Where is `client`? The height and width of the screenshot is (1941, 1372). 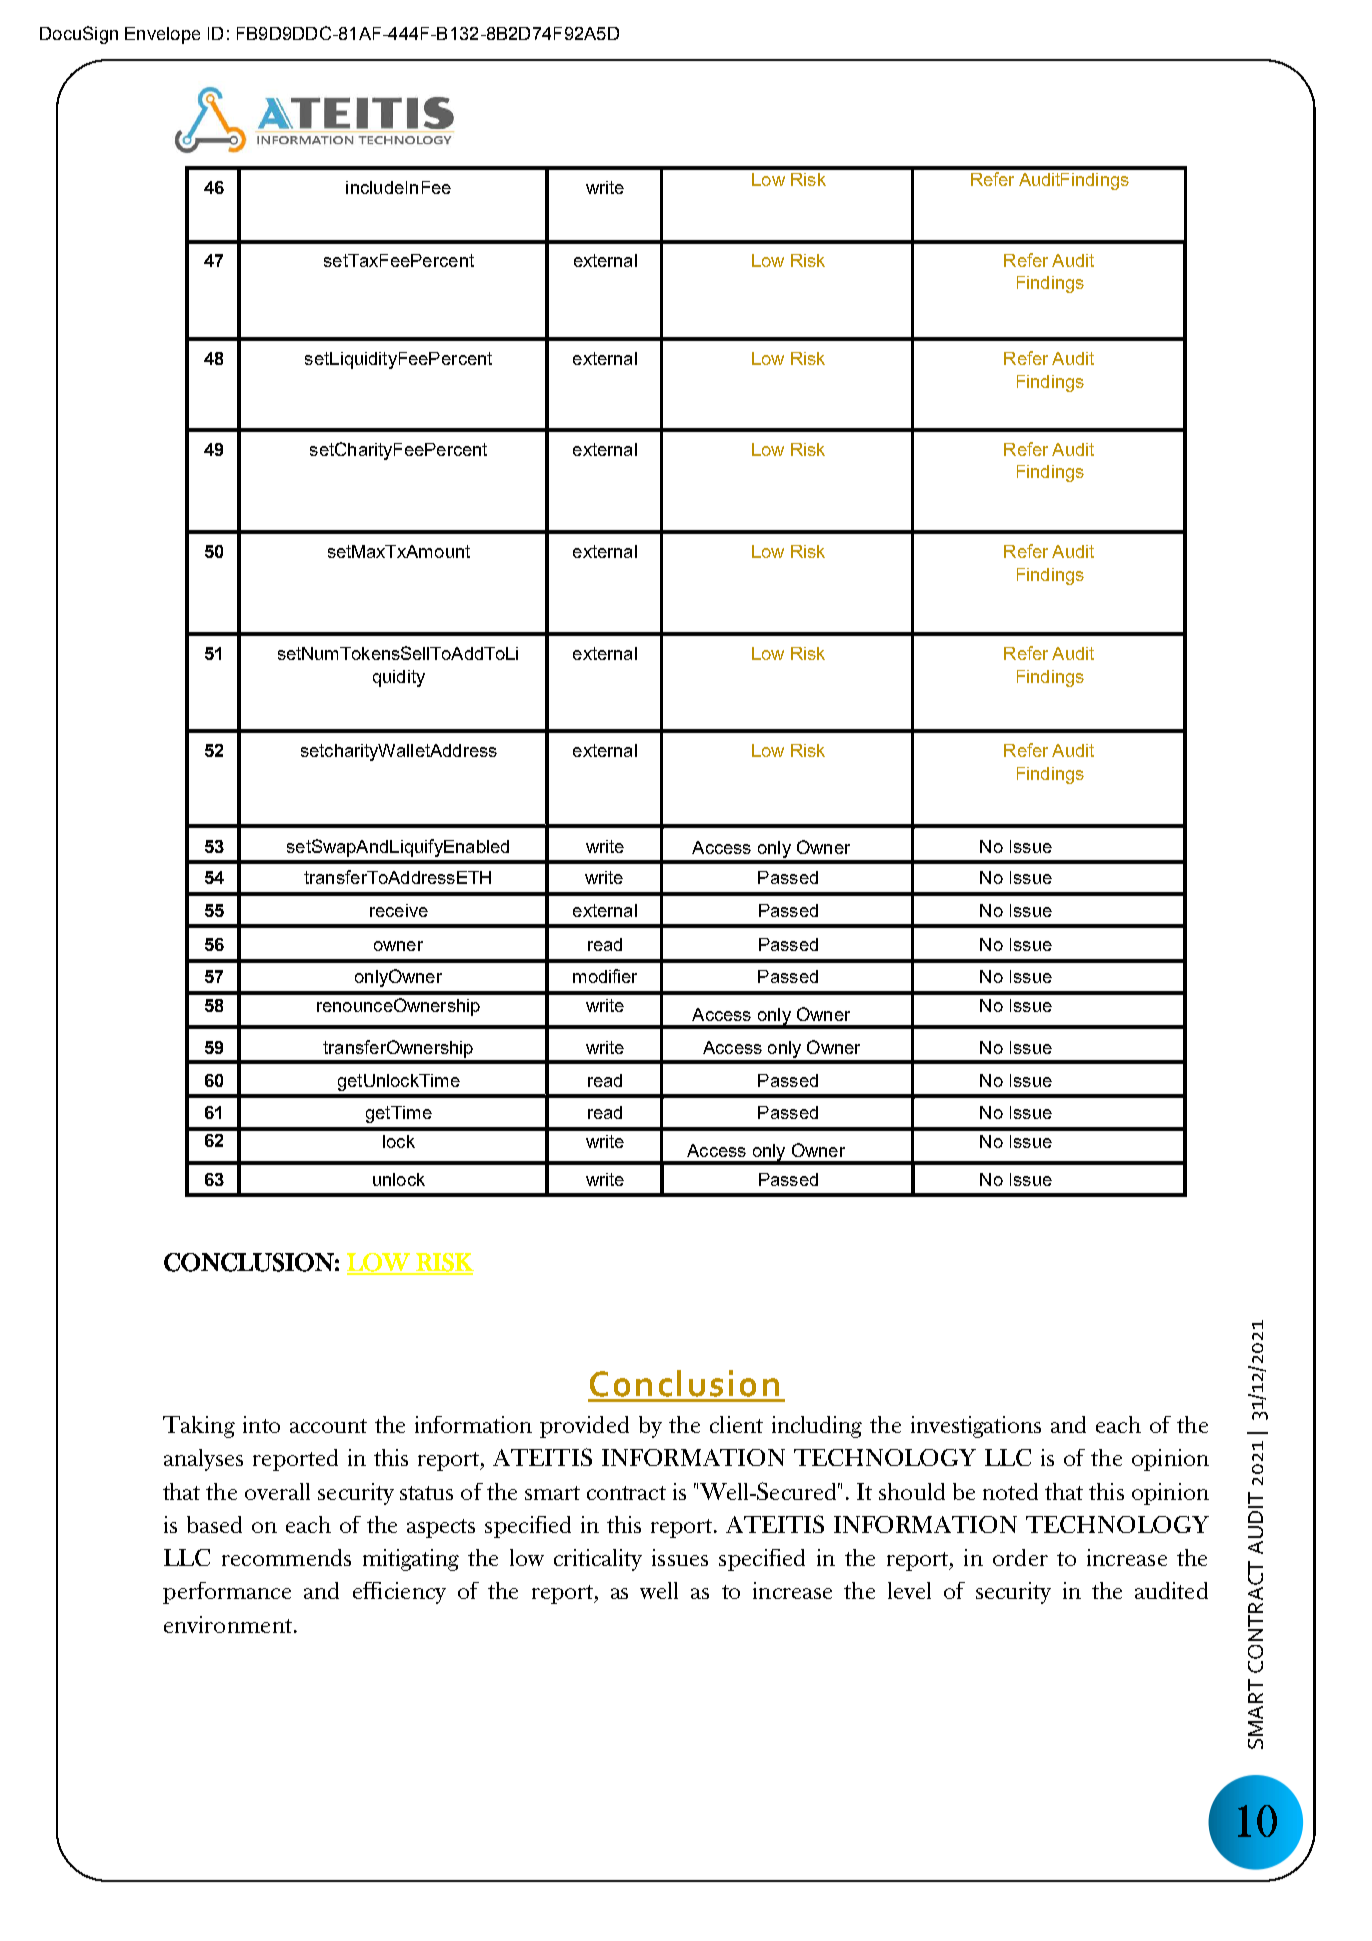 client is located at coordinates (736, 1424).
